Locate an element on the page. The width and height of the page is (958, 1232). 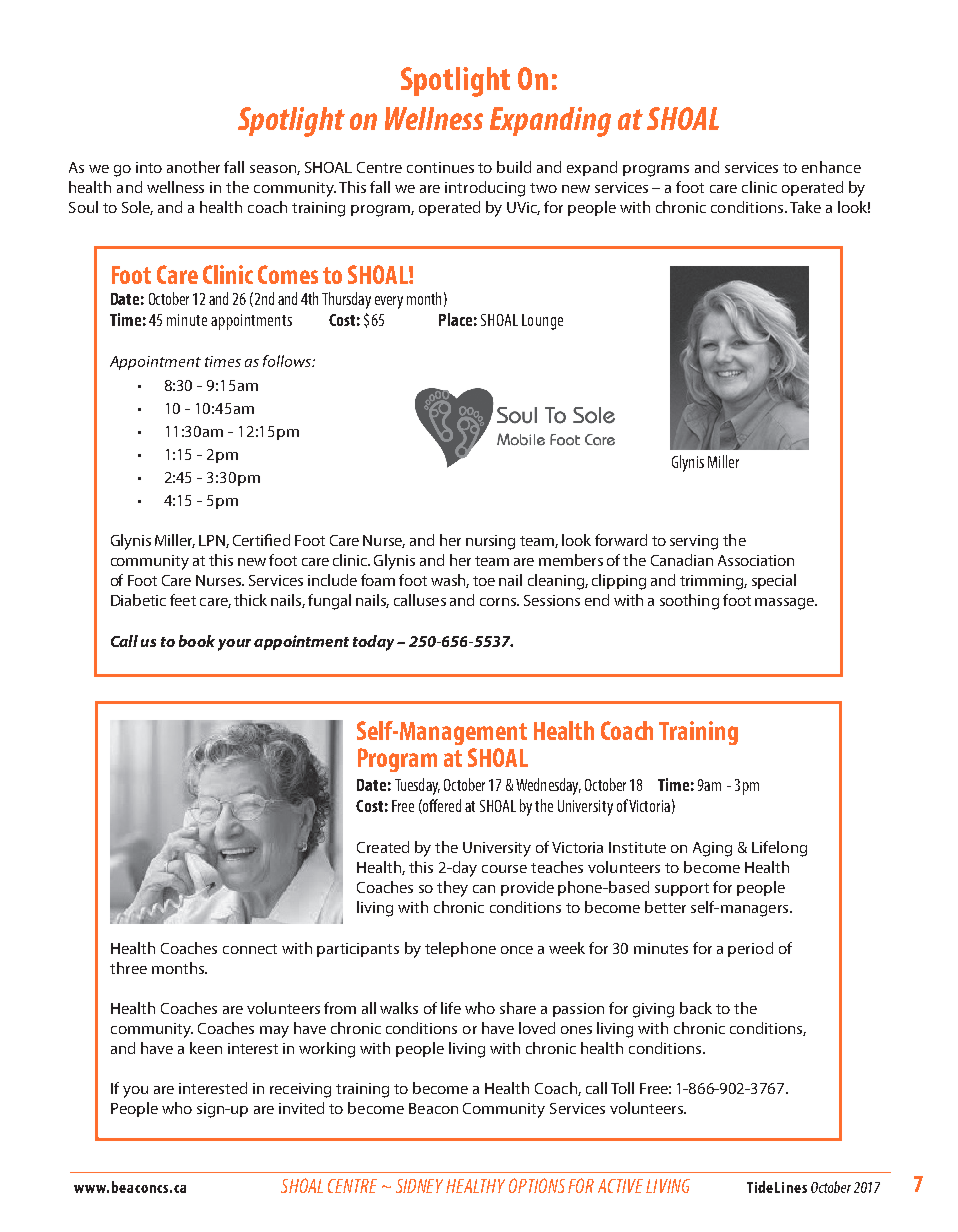
today is located at coordinates (373, 643).
